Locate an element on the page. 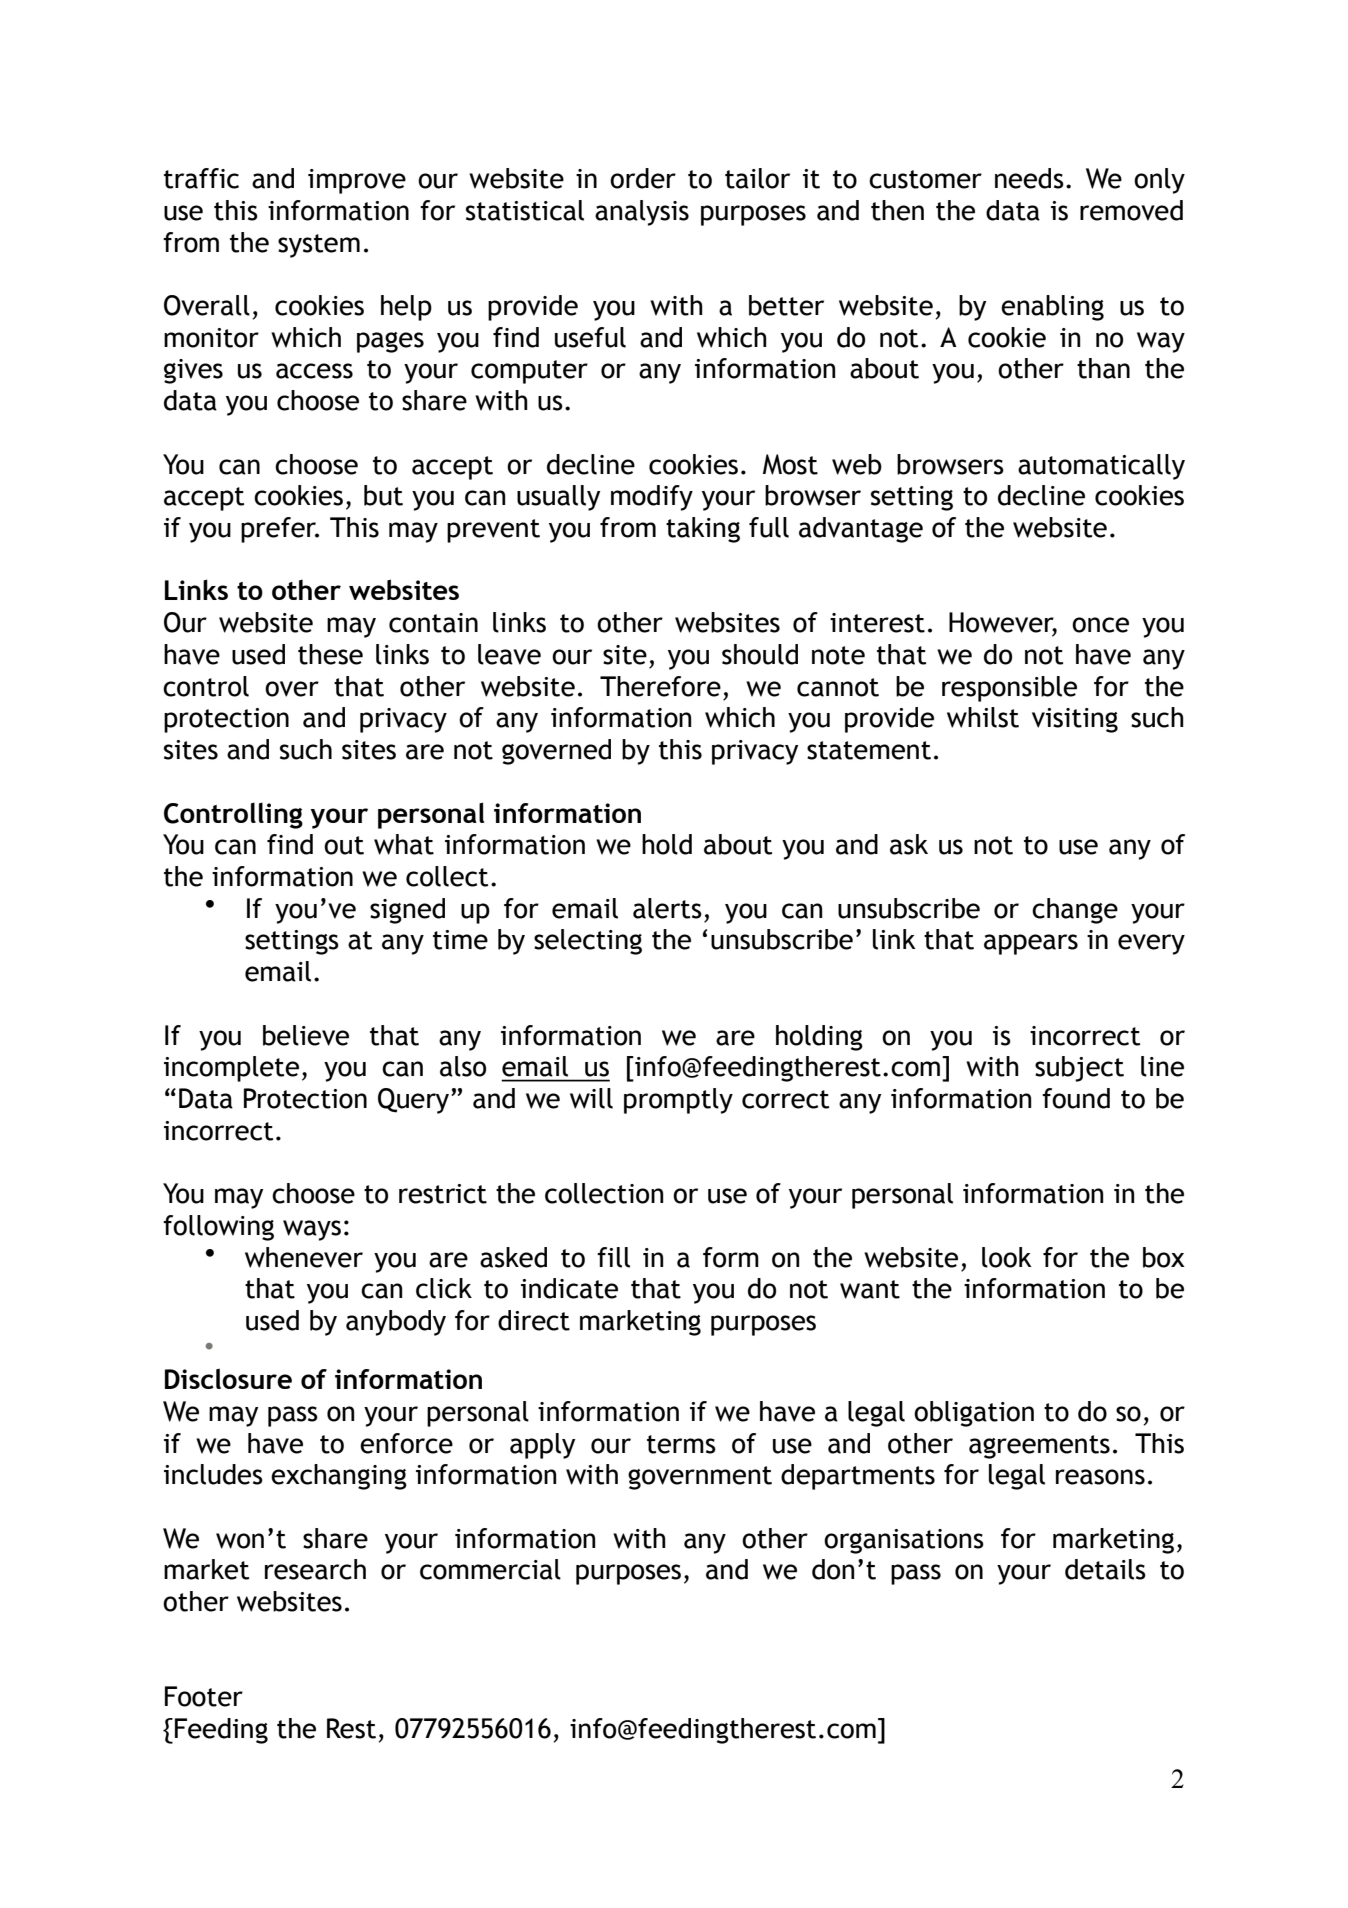  details is located at coordinates (1105, 1569).
